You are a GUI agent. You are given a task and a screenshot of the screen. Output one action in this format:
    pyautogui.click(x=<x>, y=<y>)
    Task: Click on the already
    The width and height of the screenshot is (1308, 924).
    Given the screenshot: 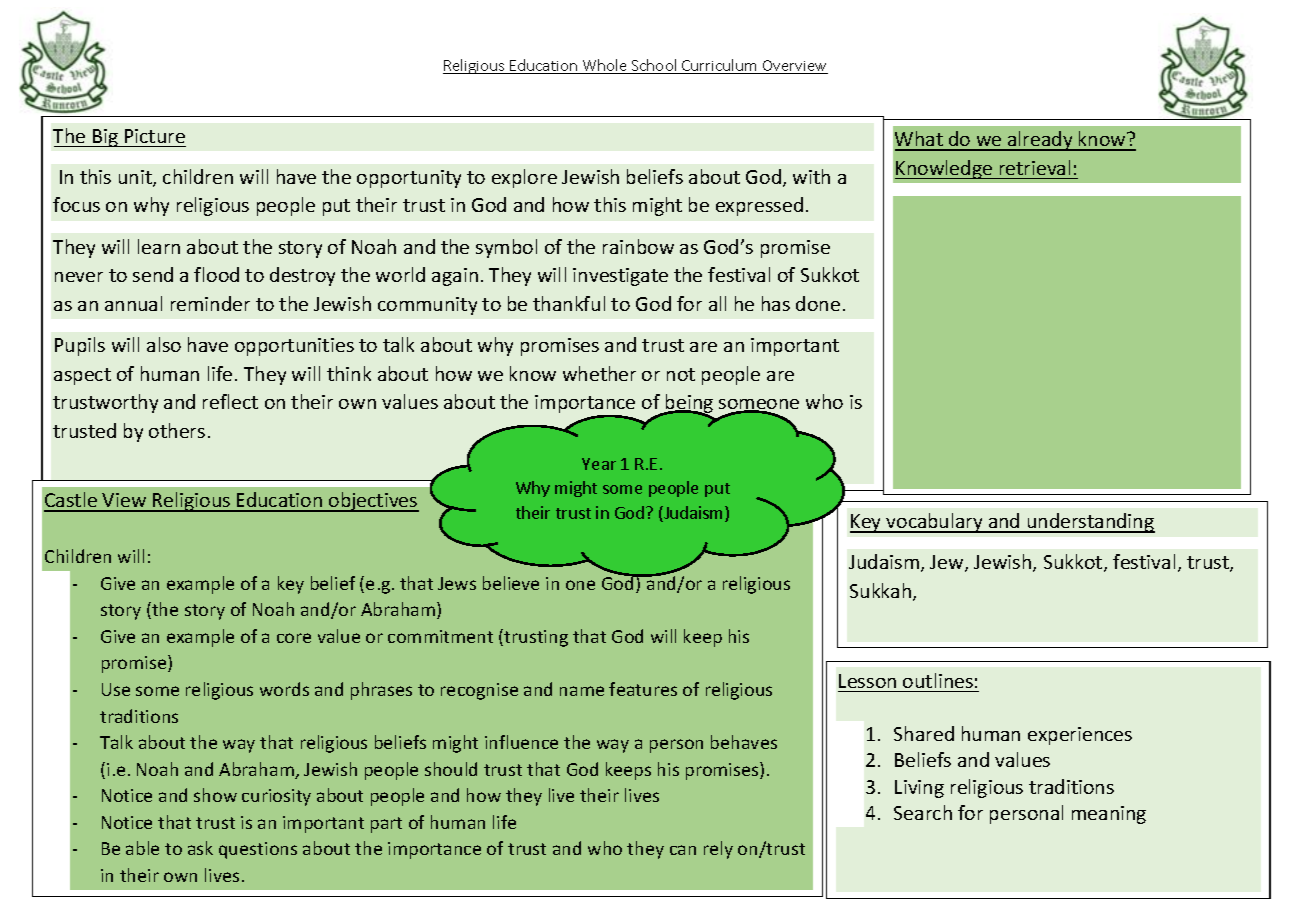 What is the action you would take?
    pyautogui.click(x=1040, y=141)
